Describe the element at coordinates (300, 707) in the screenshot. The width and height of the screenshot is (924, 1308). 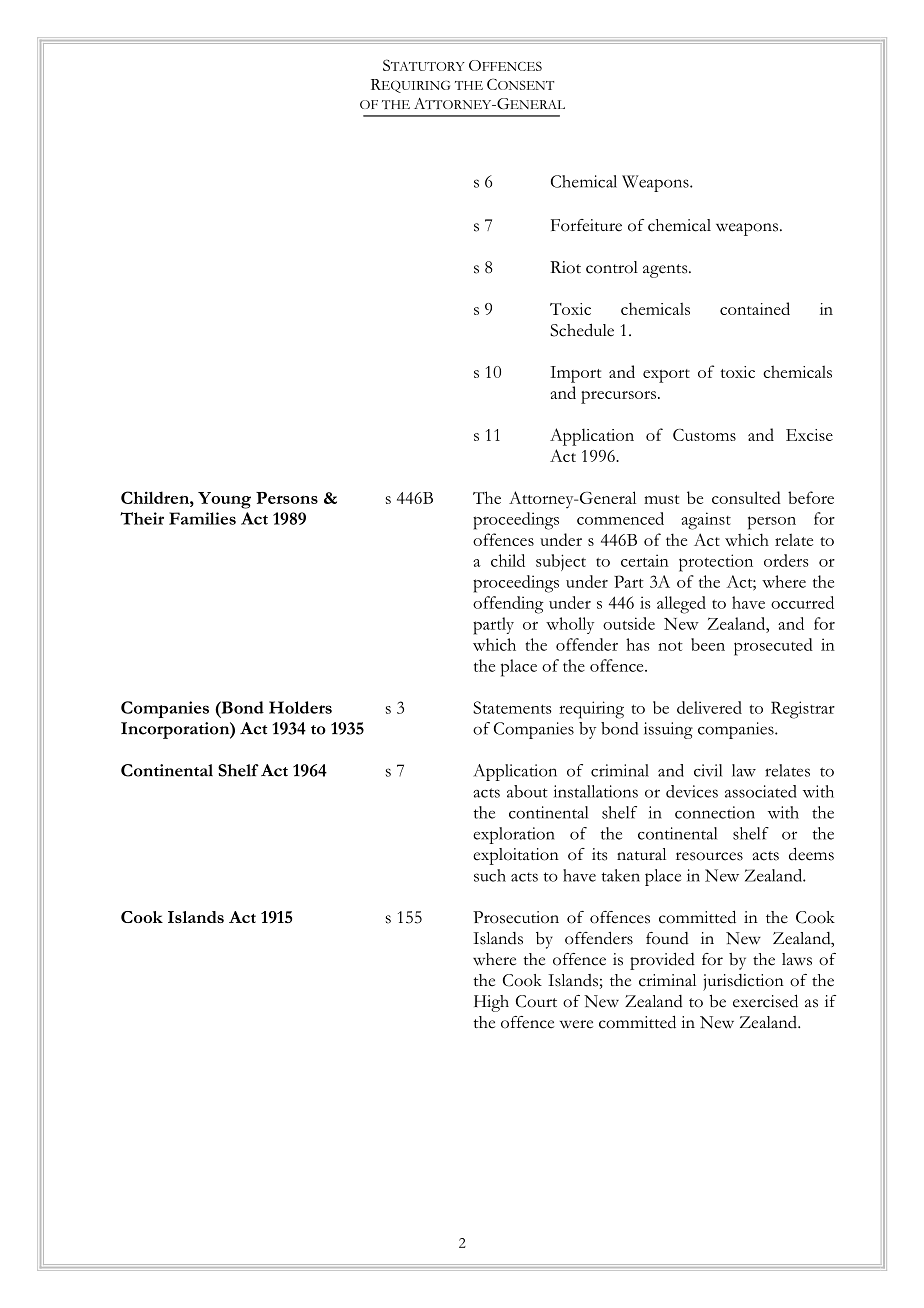
I see `Holders` at that location.
